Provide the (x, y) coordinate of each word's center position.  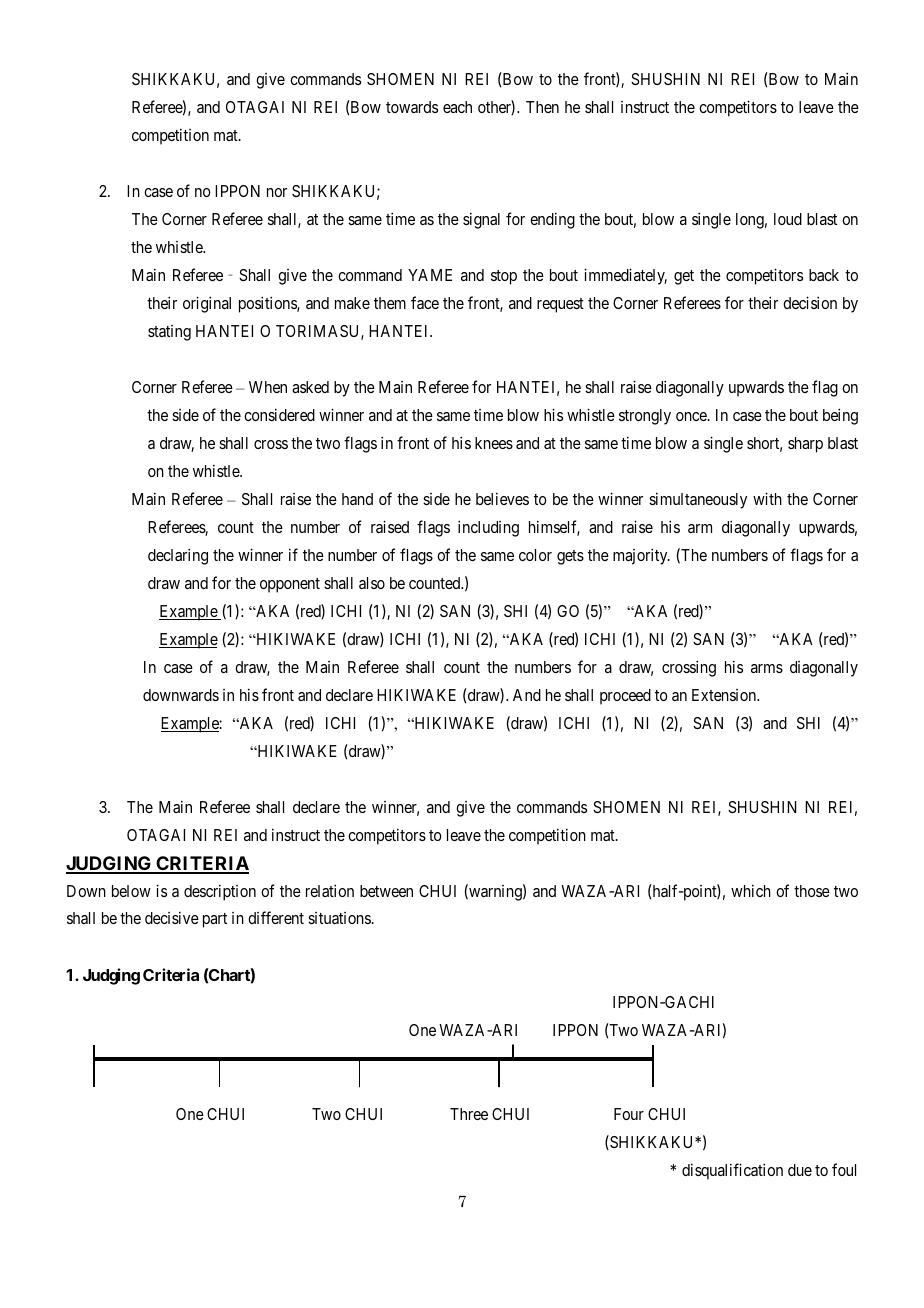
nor (277, 192)
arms (767, 668)
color (535, 555)
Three (469, 1114)
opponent (290, 585)
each (457, 107)
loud (788, 219)
